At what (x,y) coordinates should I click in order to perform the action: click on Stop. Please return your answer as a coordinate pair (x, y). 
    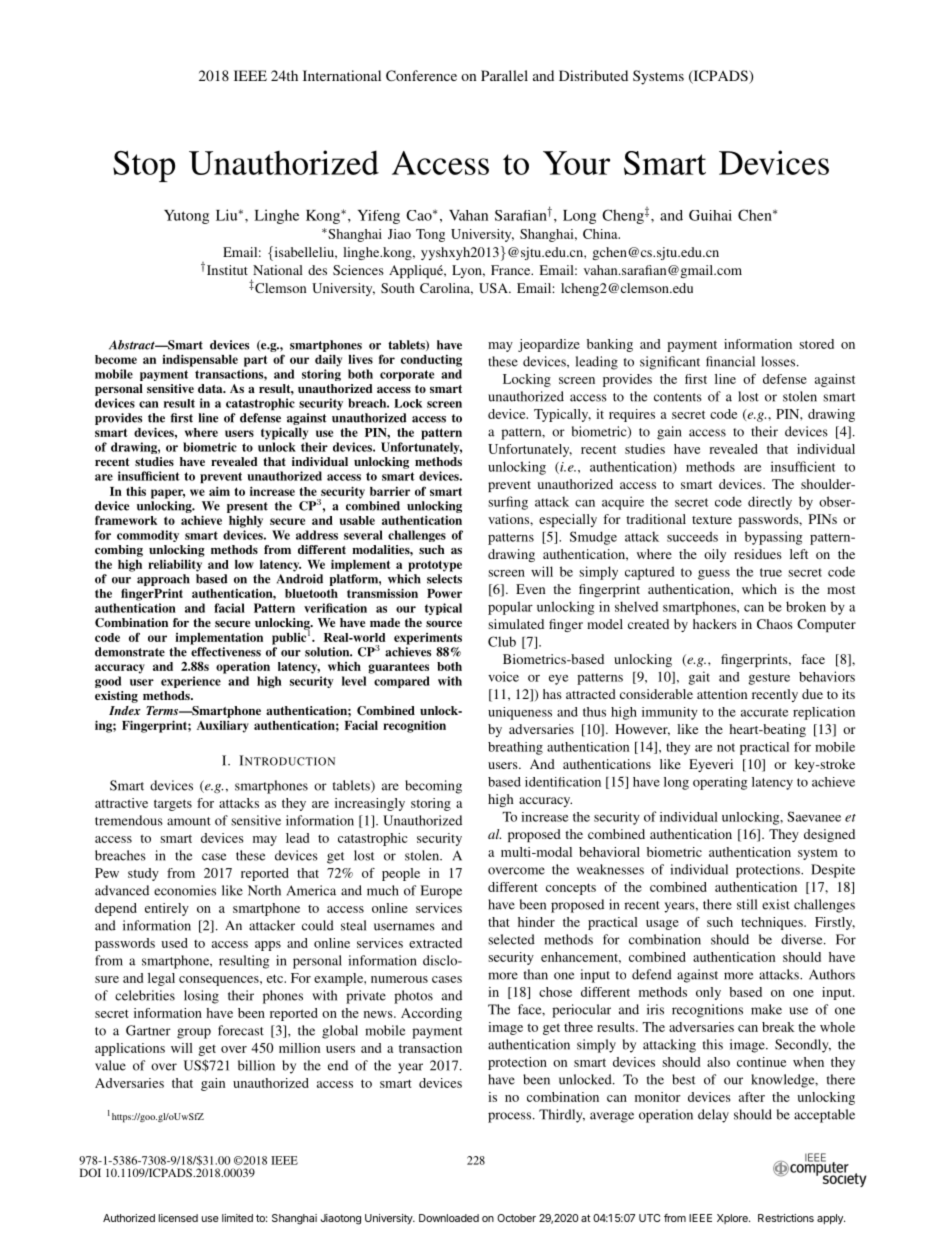
    Looking at the image, I should click on (144, 166).
